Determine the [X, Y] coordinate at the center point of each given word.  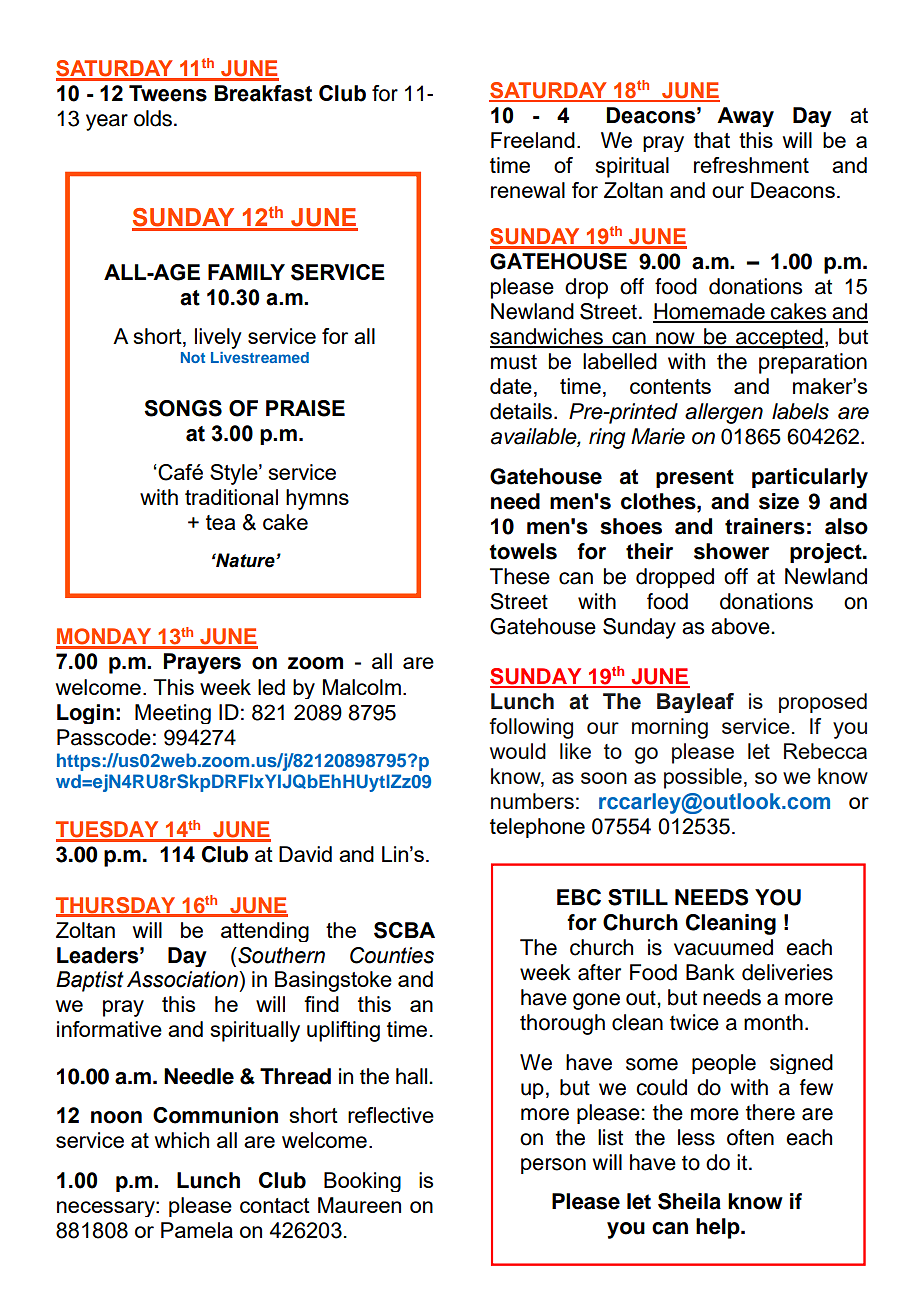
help [719, 1228]
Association [183, 979]
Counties [392, 955]
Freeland [533, 140]
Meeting [173, 714]
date [511, 386]
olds [153, 118]
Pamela [197, 1230]
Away [745, 117]
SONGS [183, 408]
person [553, 1166]
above [741, 626]
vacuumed [723, 947]
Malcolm [362, 687]
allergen [724, 413]
